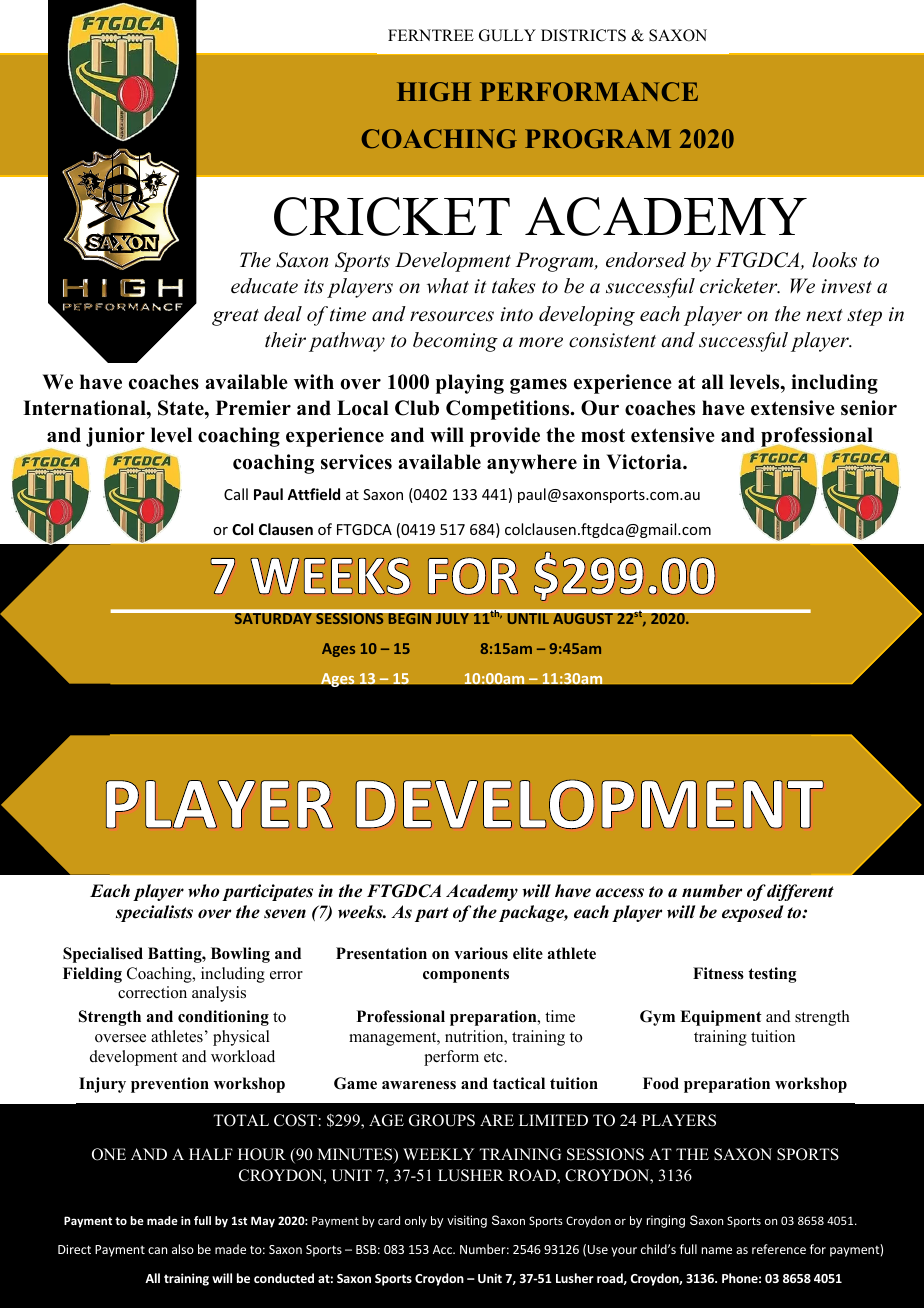 The height and width of the screenshot is (1308, 924). Describe the element at coordinates (505, 437) in the screenshot. I see `provide` at that location.
